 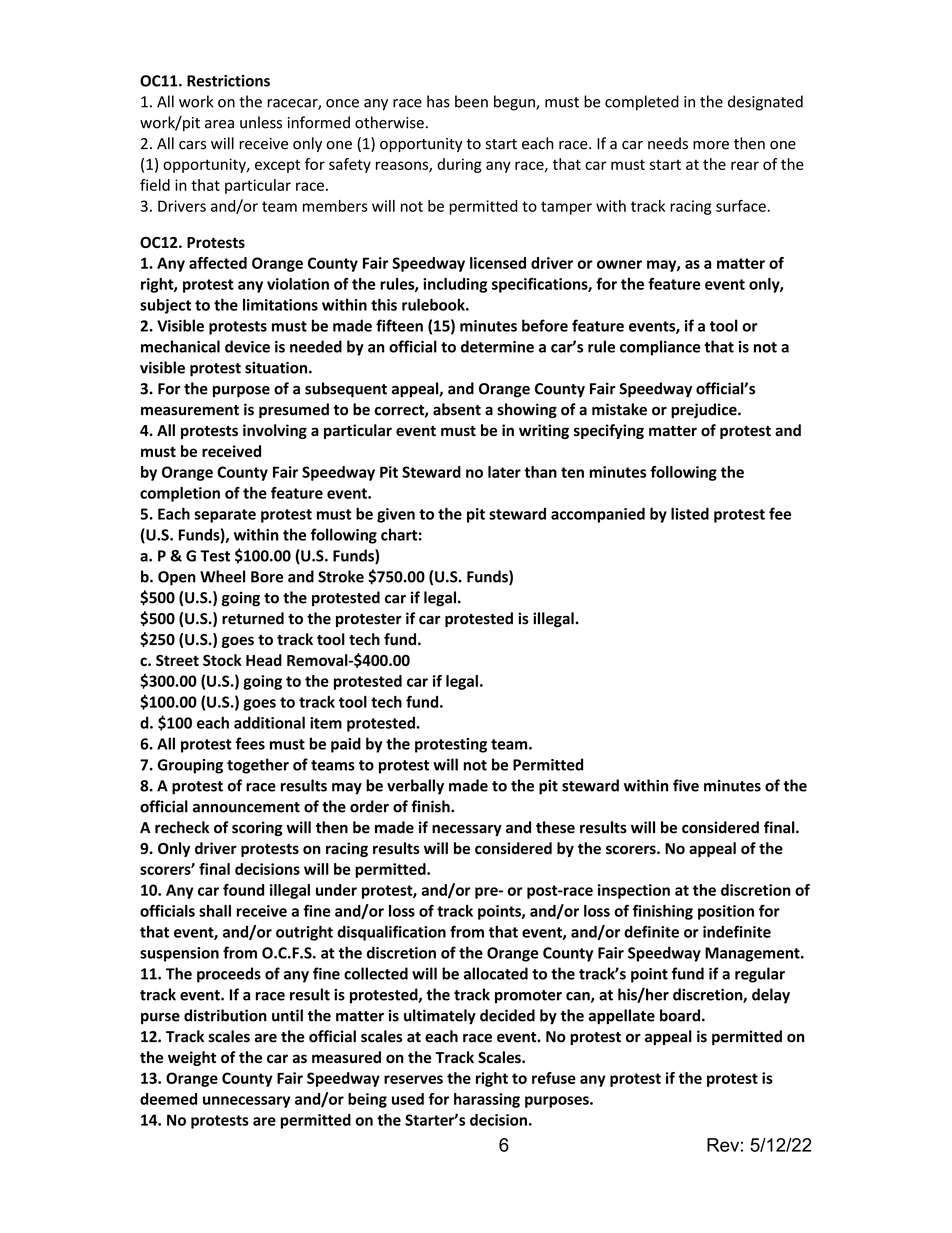 What do you see at coordinates (222, 576) in the screenshot?
I see `Wheel` at bounding box center [222, 576].
